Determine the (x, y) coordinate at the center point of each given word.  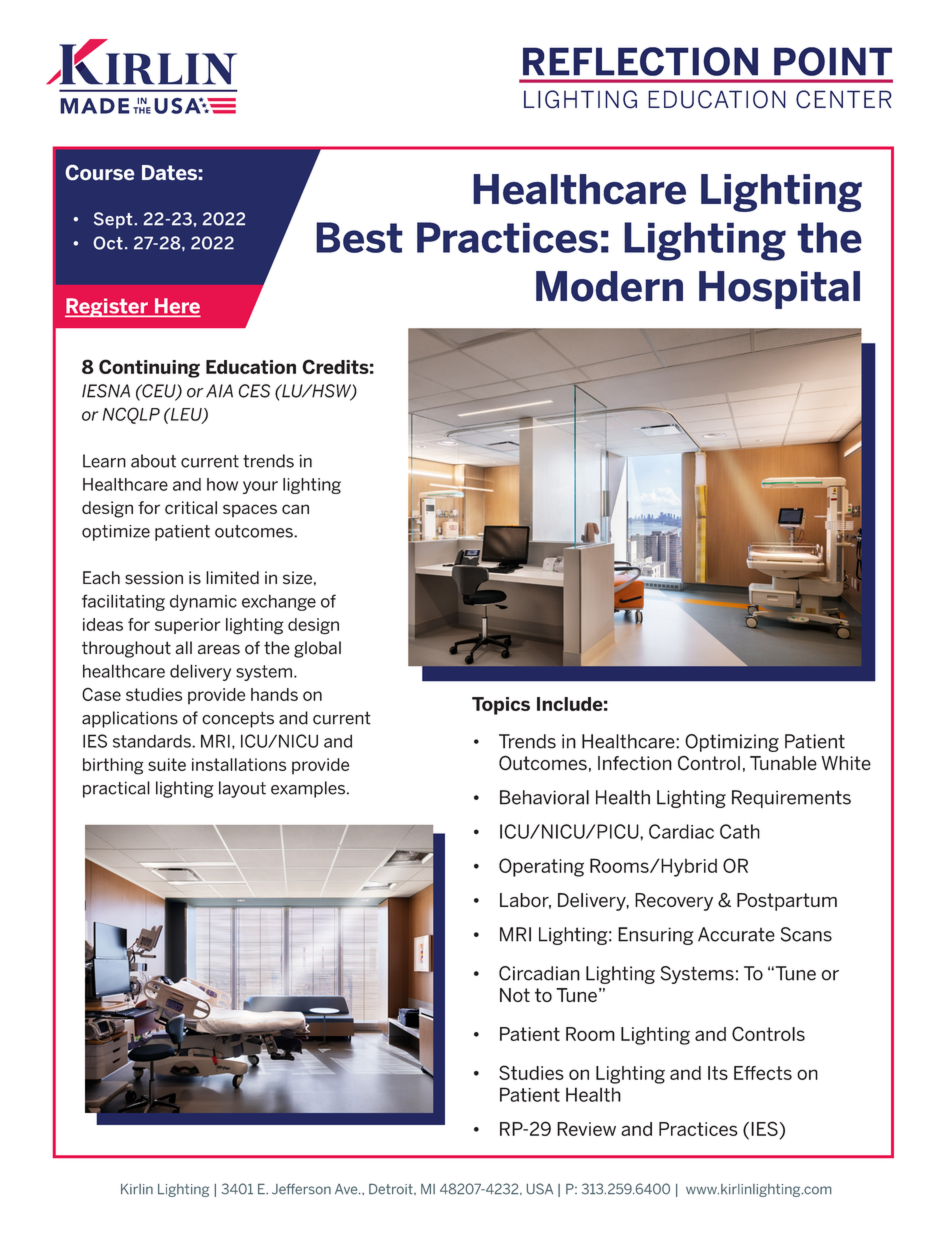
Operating (541, 867)
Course (100, 172)
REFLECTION (640, 61)
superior (187, 626)
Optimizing (732, 743)
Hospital (779, 290)
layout (242, 789)
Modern (609, 286)
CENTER (844, 99)
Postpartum (787, 902)
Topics (501, 706)
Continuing (149, 368)
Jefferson (301, 1189)
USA (540, 1189)
